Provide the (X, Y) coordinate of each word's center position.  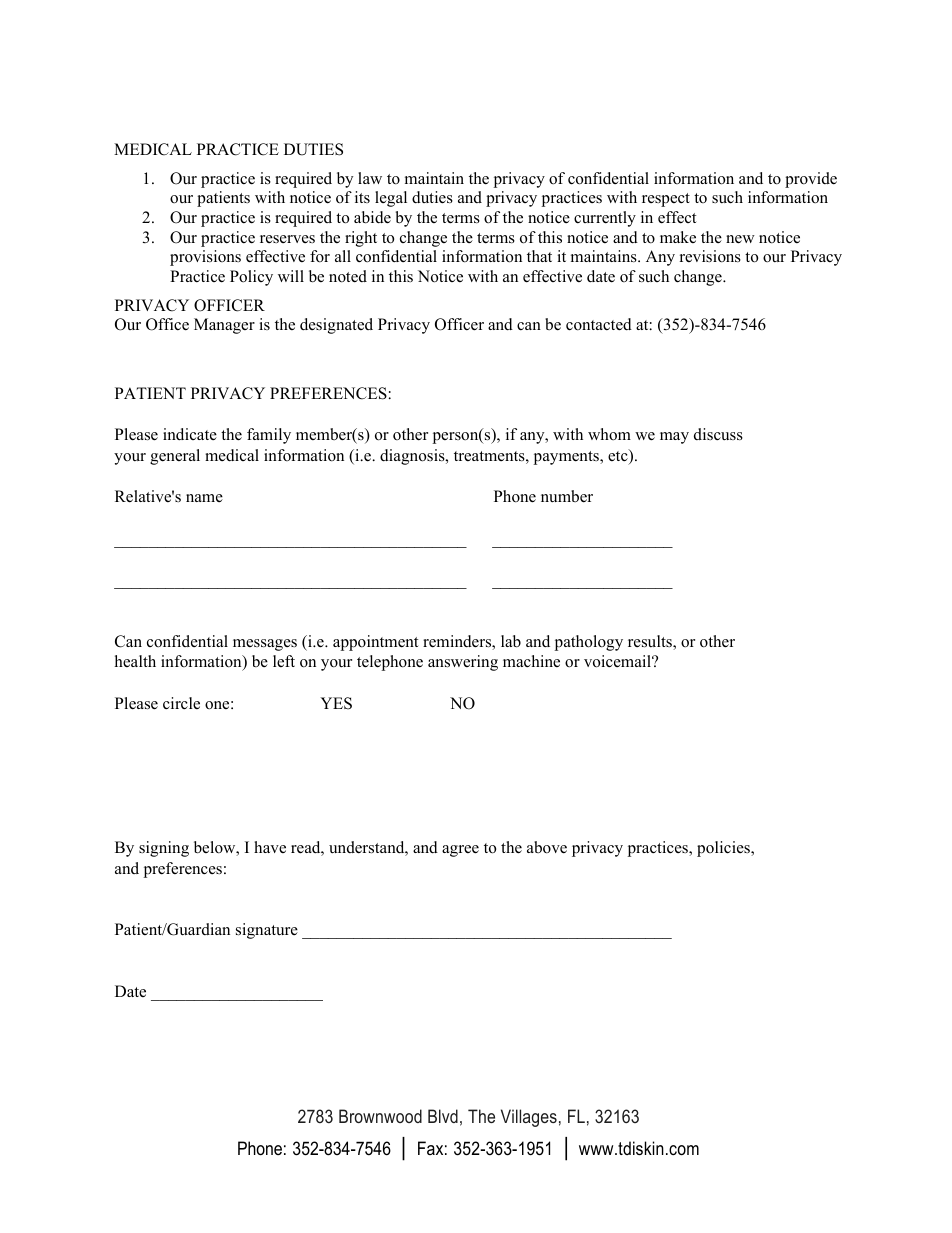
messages (265, 645)
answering (463, 663)
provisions (205, 258)
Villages (529, 1118)
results (651, 642)
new (740, 239)
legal (391, 199)
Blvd (443, 1116)
